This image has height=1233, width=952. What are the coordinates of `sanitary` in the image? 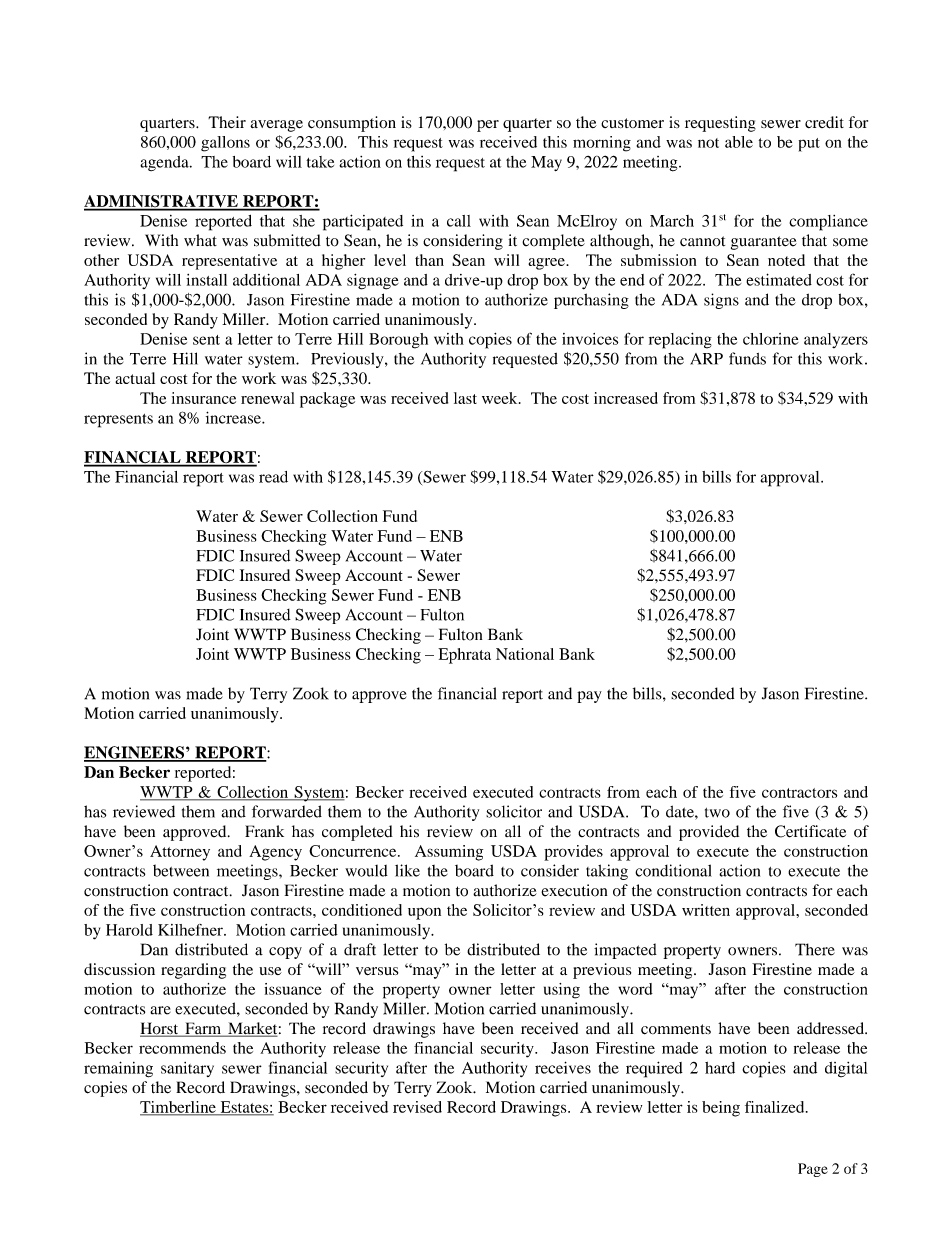 It's located at (187, 1069).
